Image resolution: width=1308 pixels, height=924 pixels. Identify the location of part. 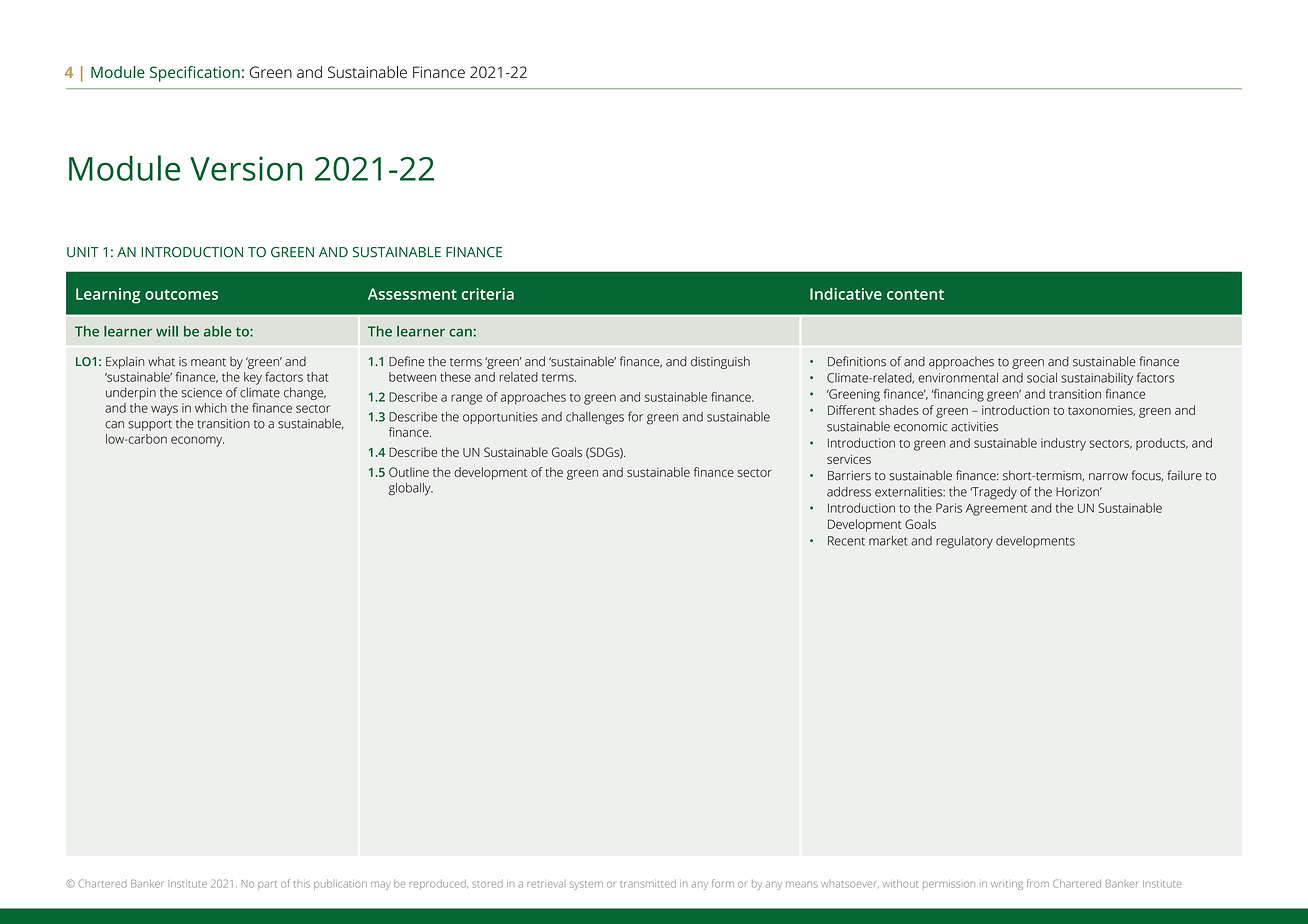
(267, 885).
